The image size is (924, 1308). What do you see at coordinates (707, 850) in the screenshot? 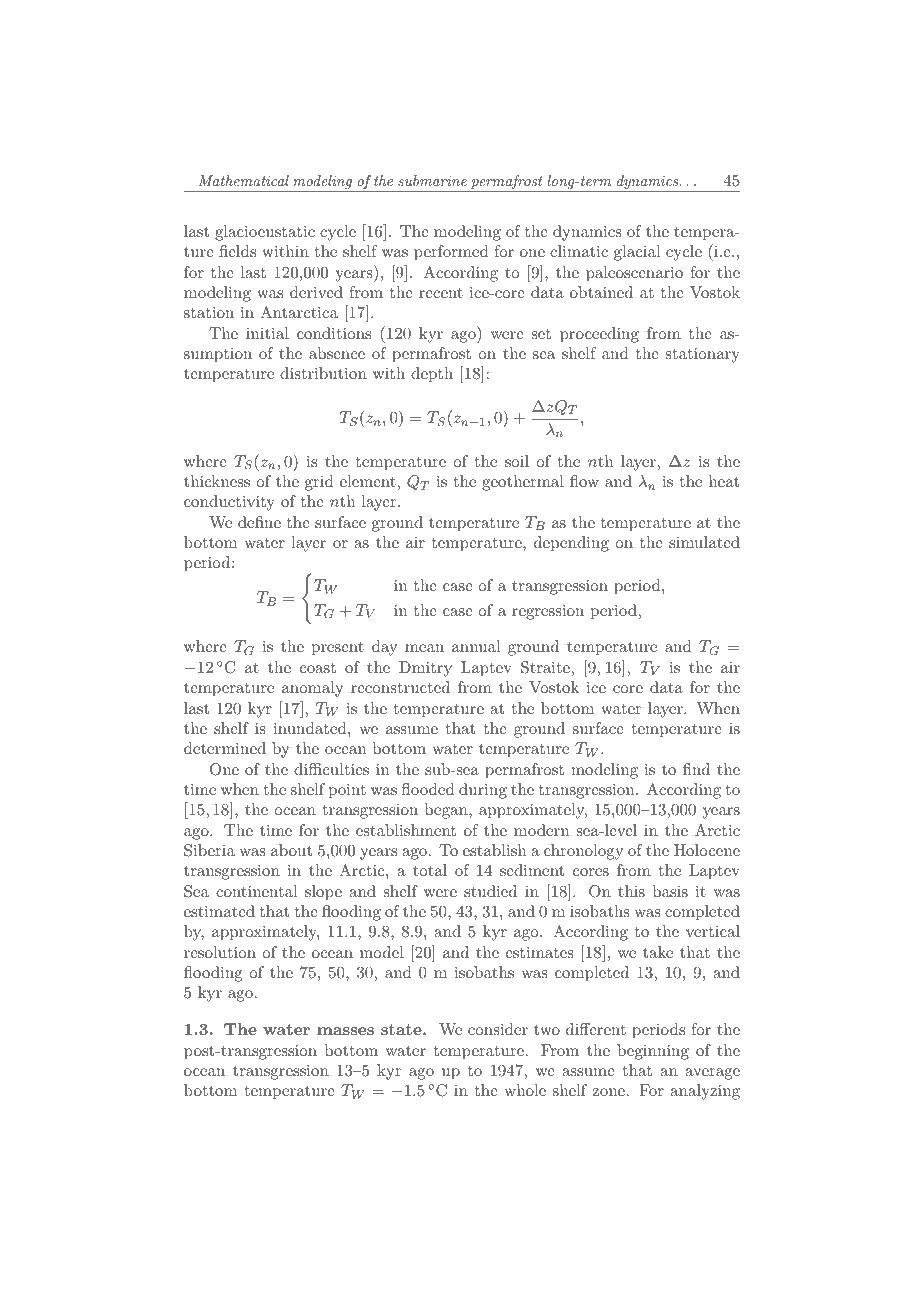
I see `Holocene` at bounding box center [707, 850].
